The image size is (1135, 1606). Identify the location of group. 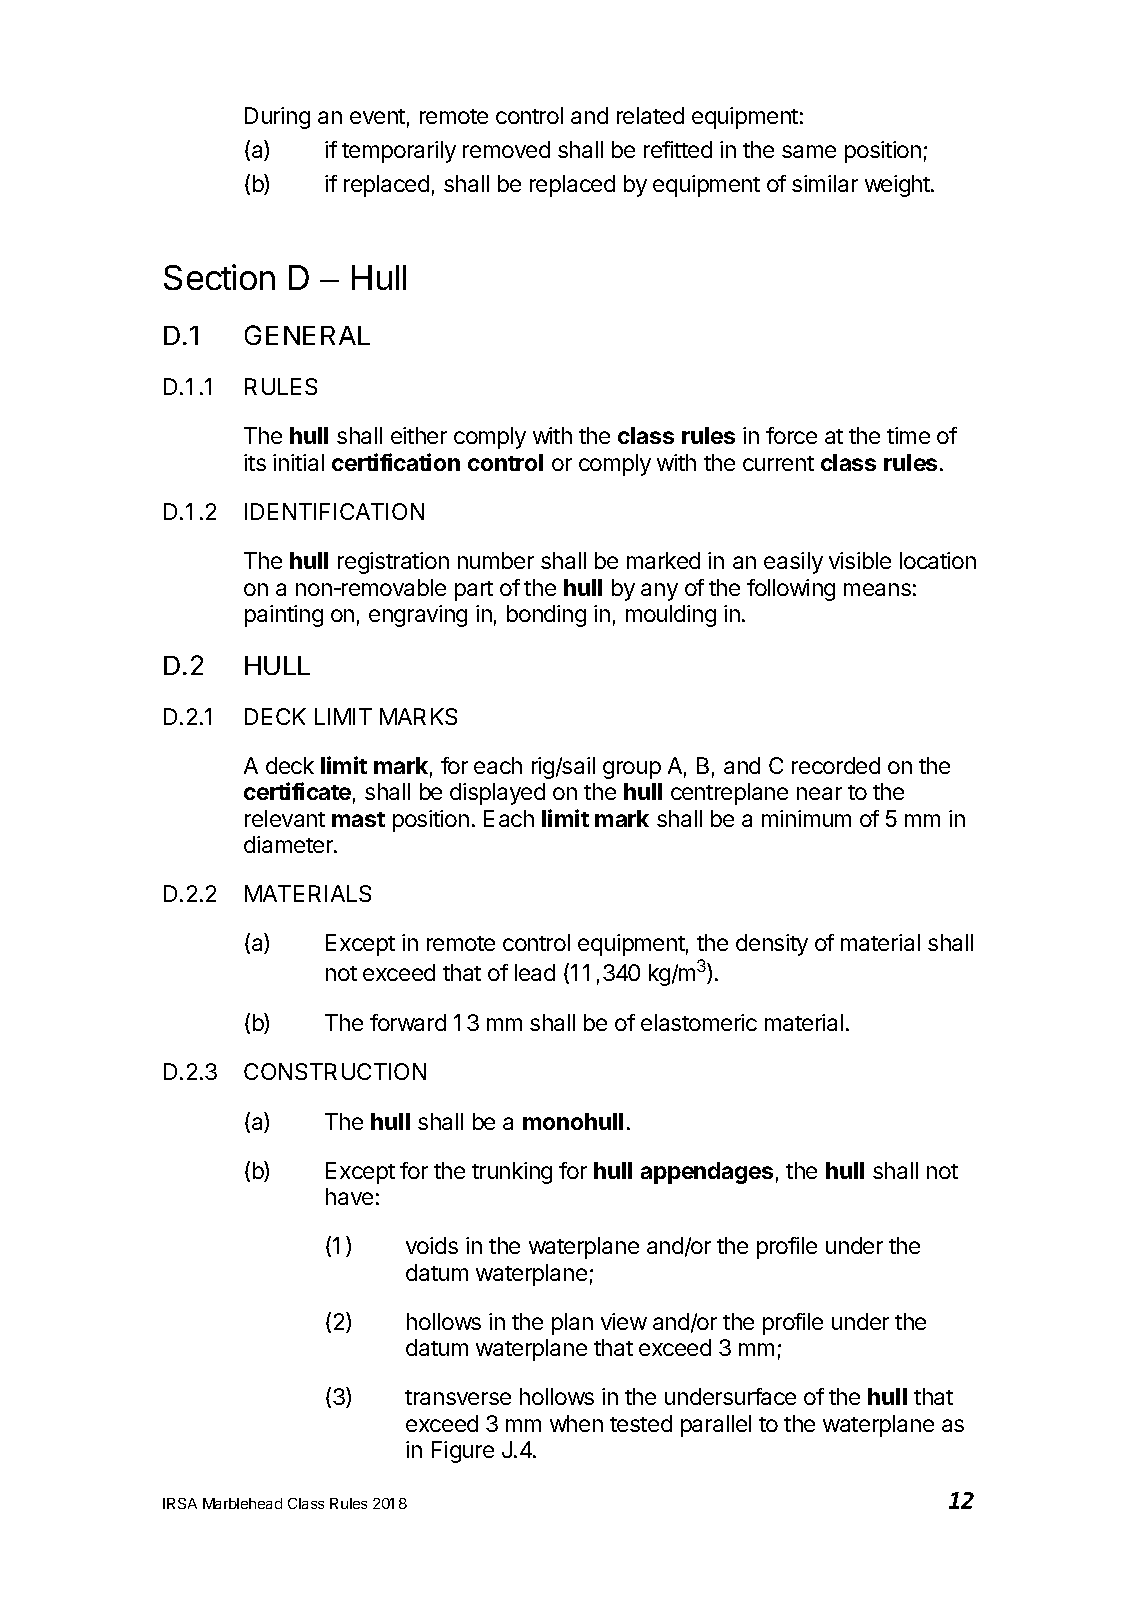
(632, 770).
